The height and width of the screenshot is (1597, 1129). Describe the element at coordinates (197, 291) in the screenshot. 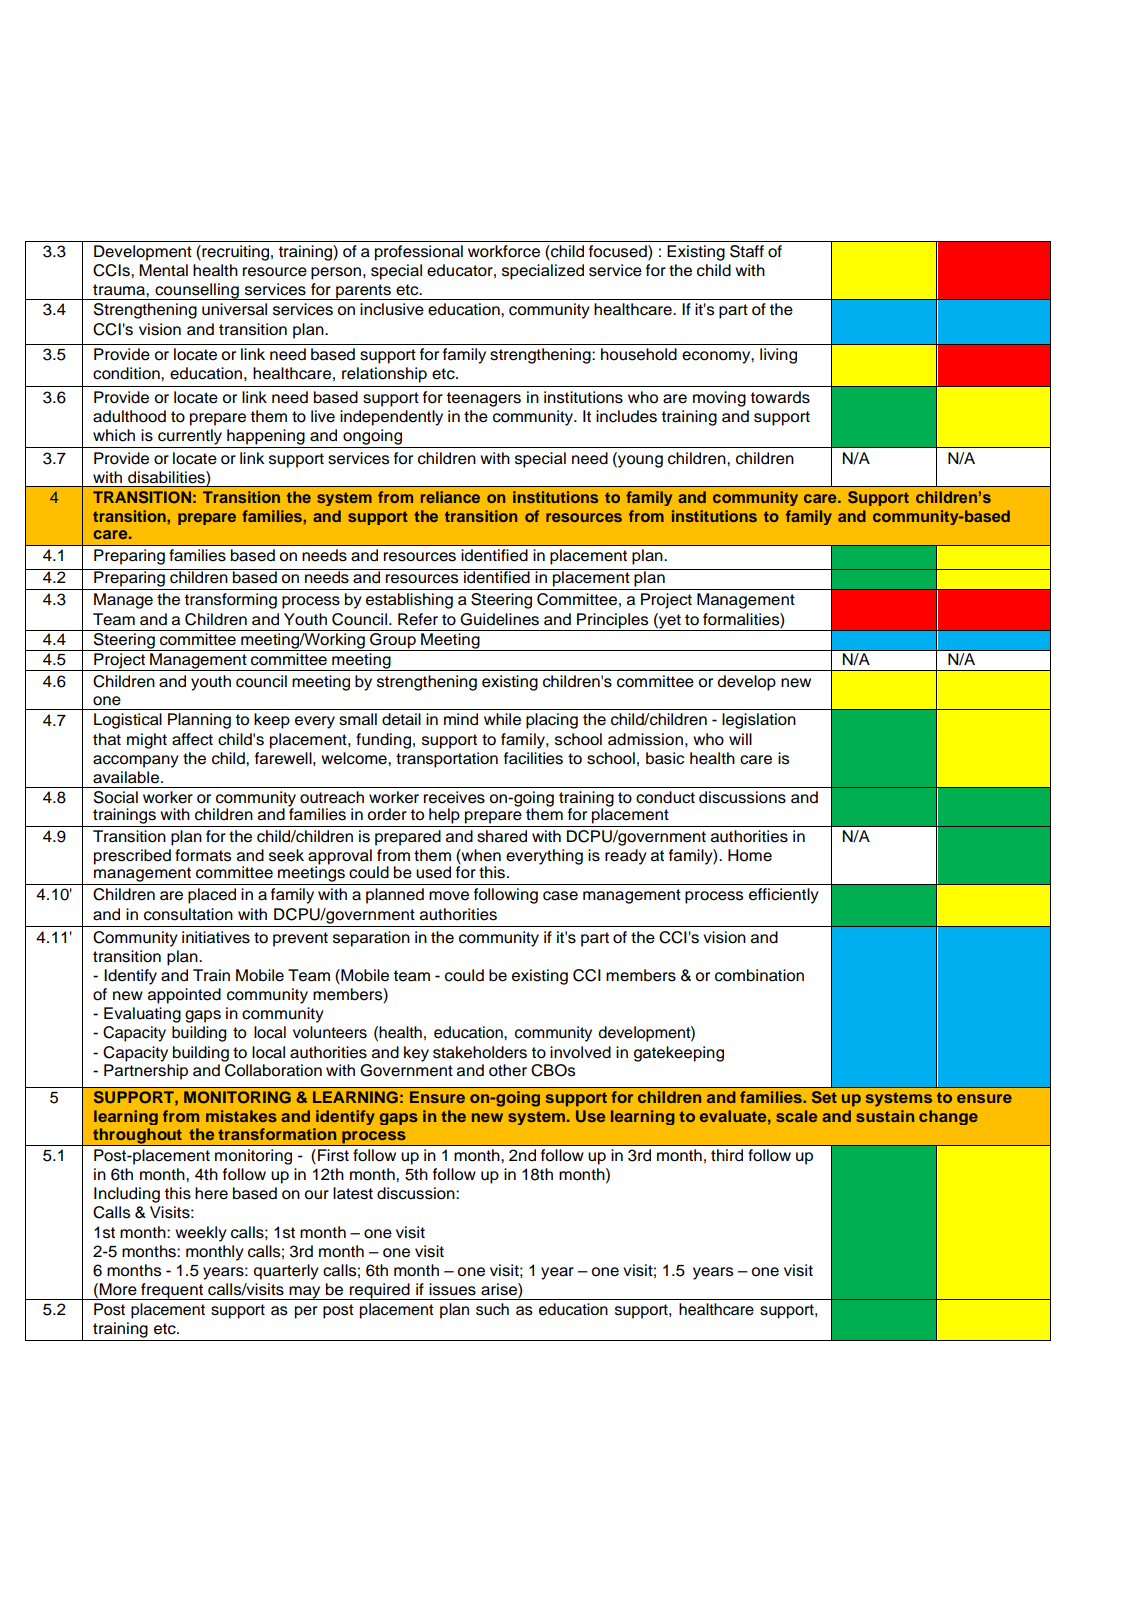

I see `counselling` at that location.
